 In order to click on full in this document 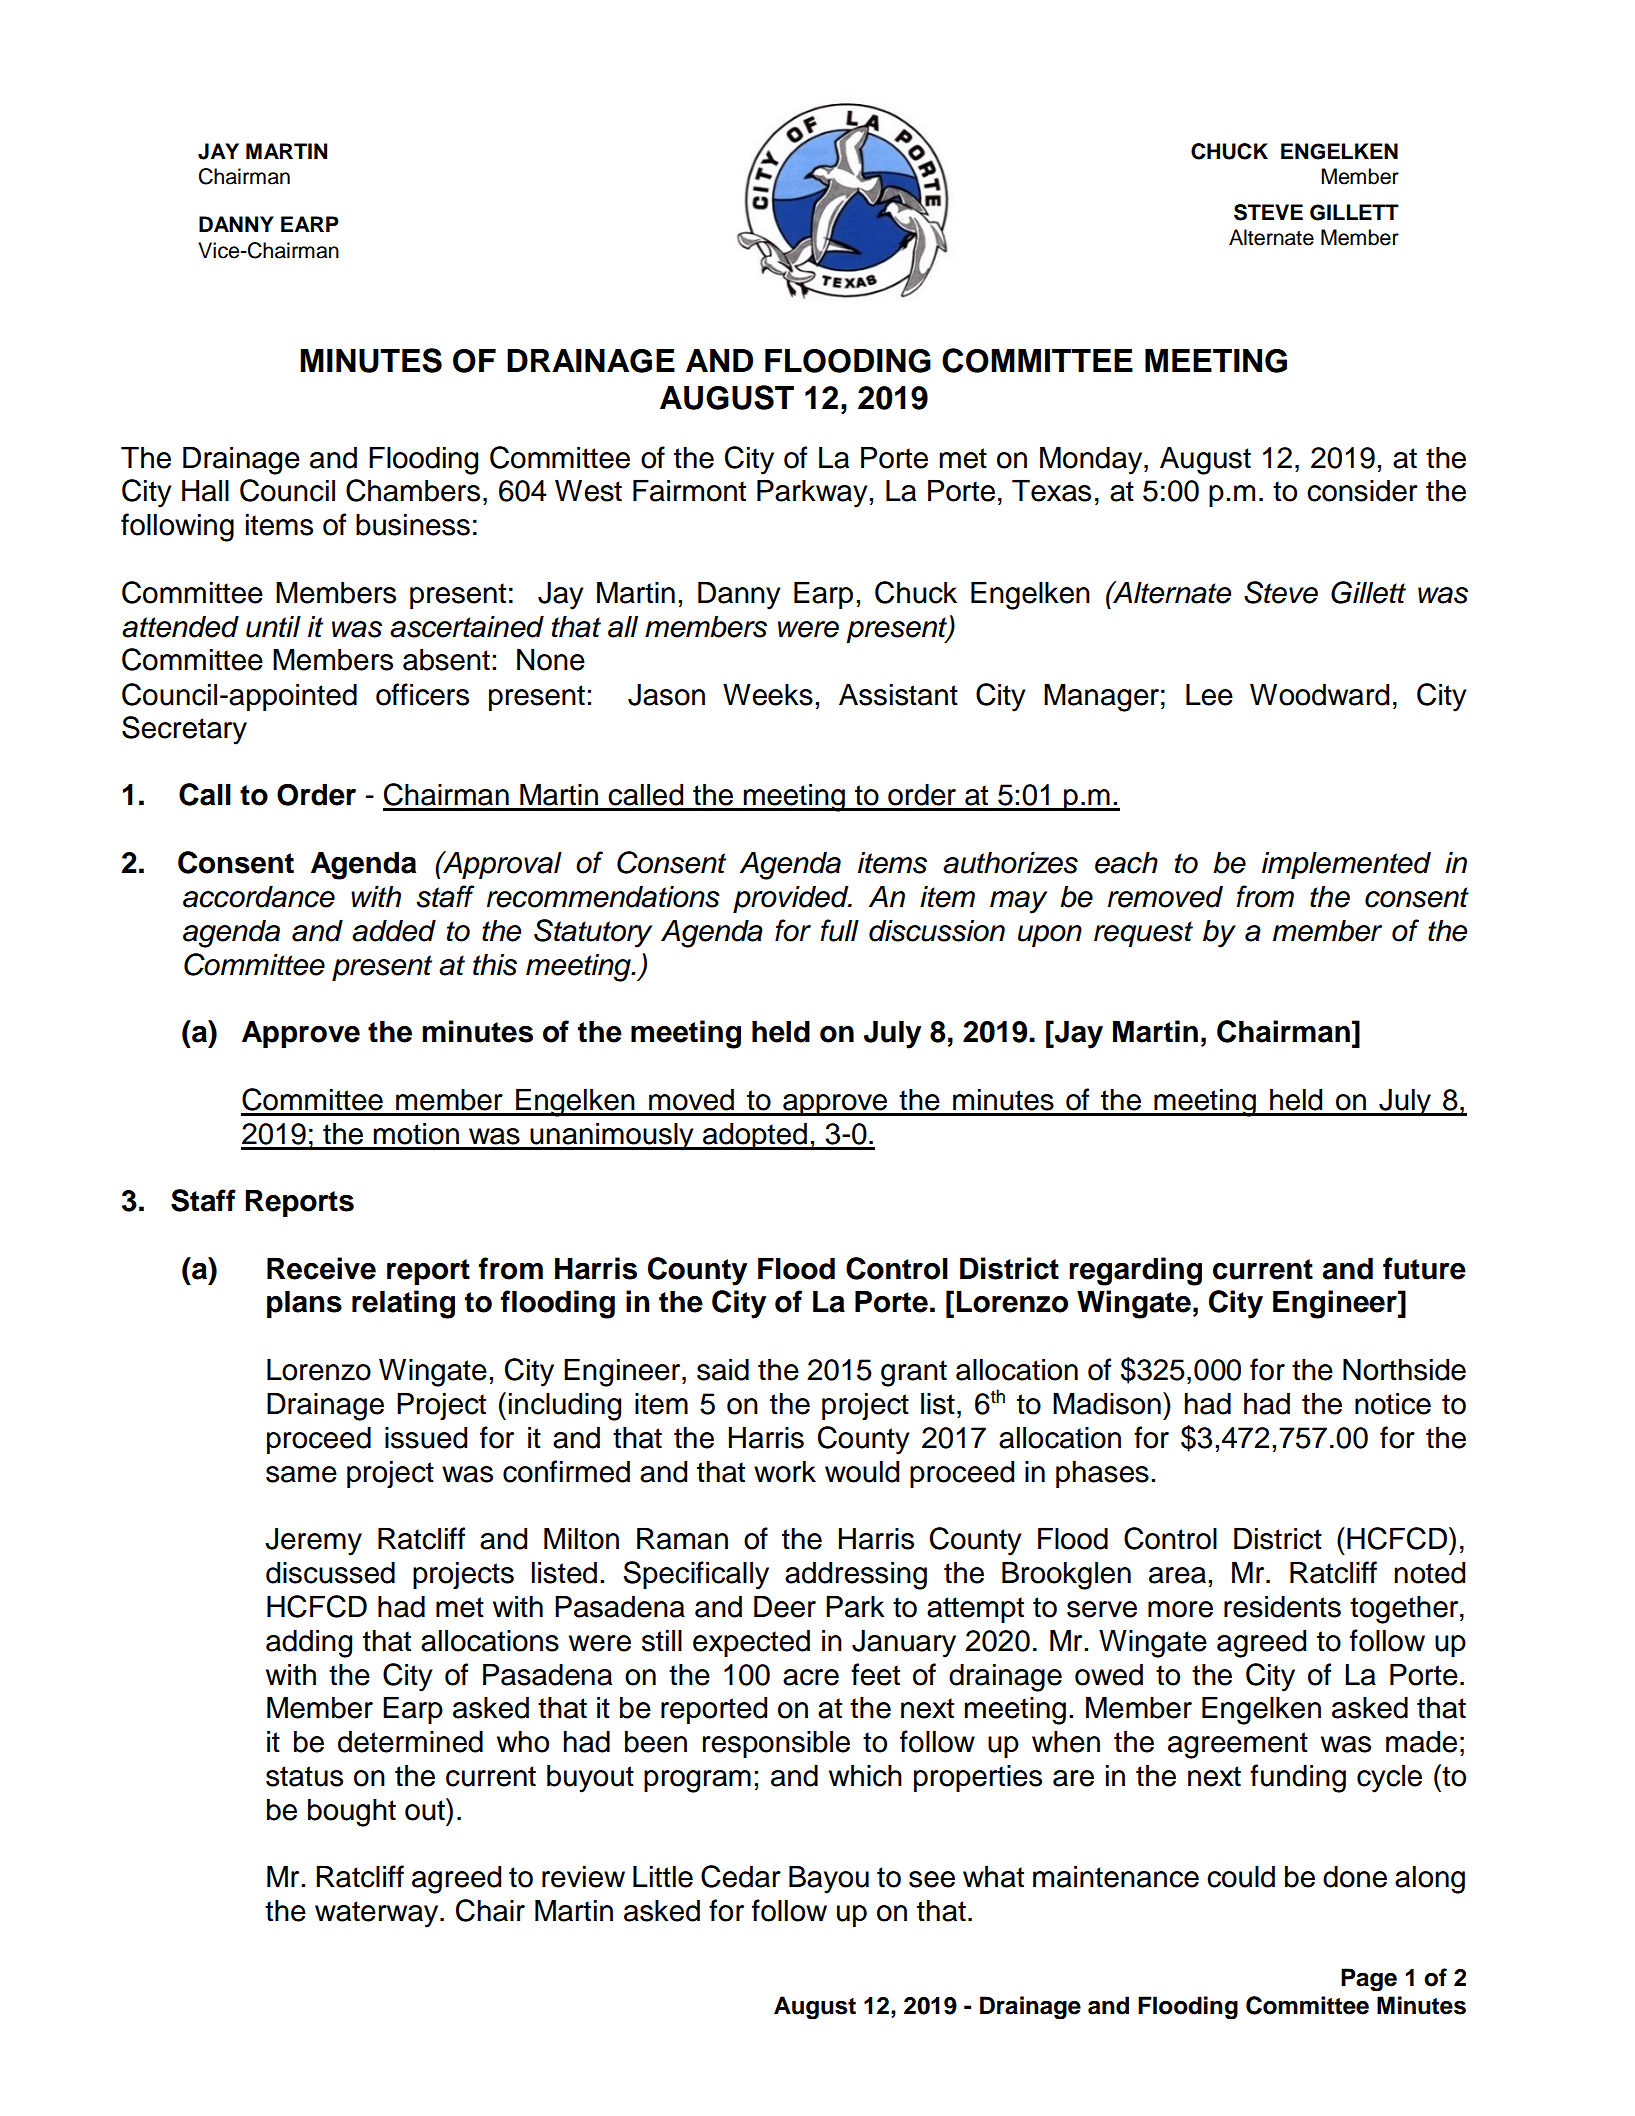, I will do `click(840, 930)`.
